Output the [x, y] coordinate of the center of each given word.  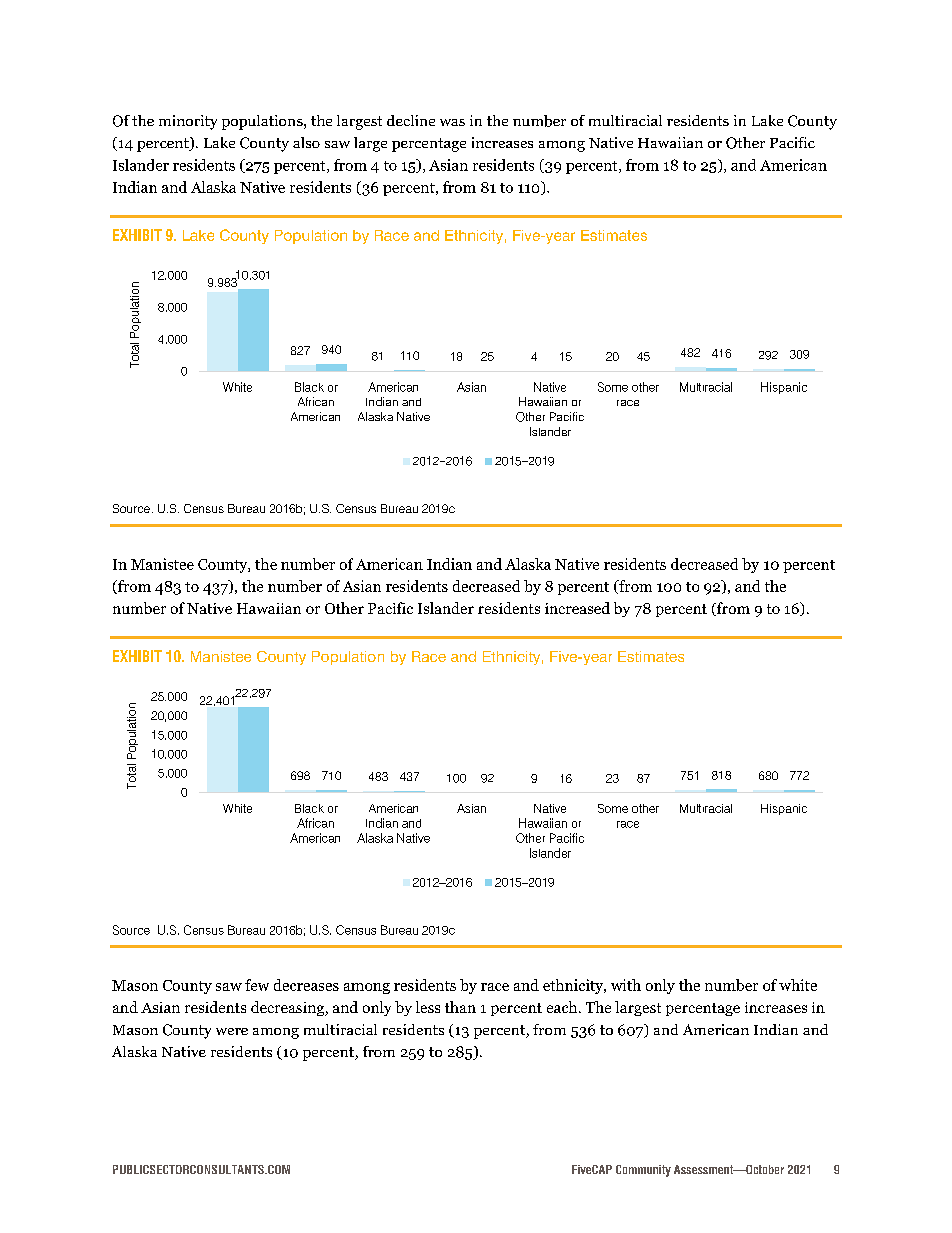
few [257, 985]
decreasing [289, 1008]
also [306, 142]
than [460, 1007]
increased [577, 608]
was [452, 122]
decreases [306, 985]
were [232, 1031]
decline [411, 120]
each [563, 1007]
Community [643, 1171]
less [428, 1007]
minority [188, 122]
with [626, 985]
